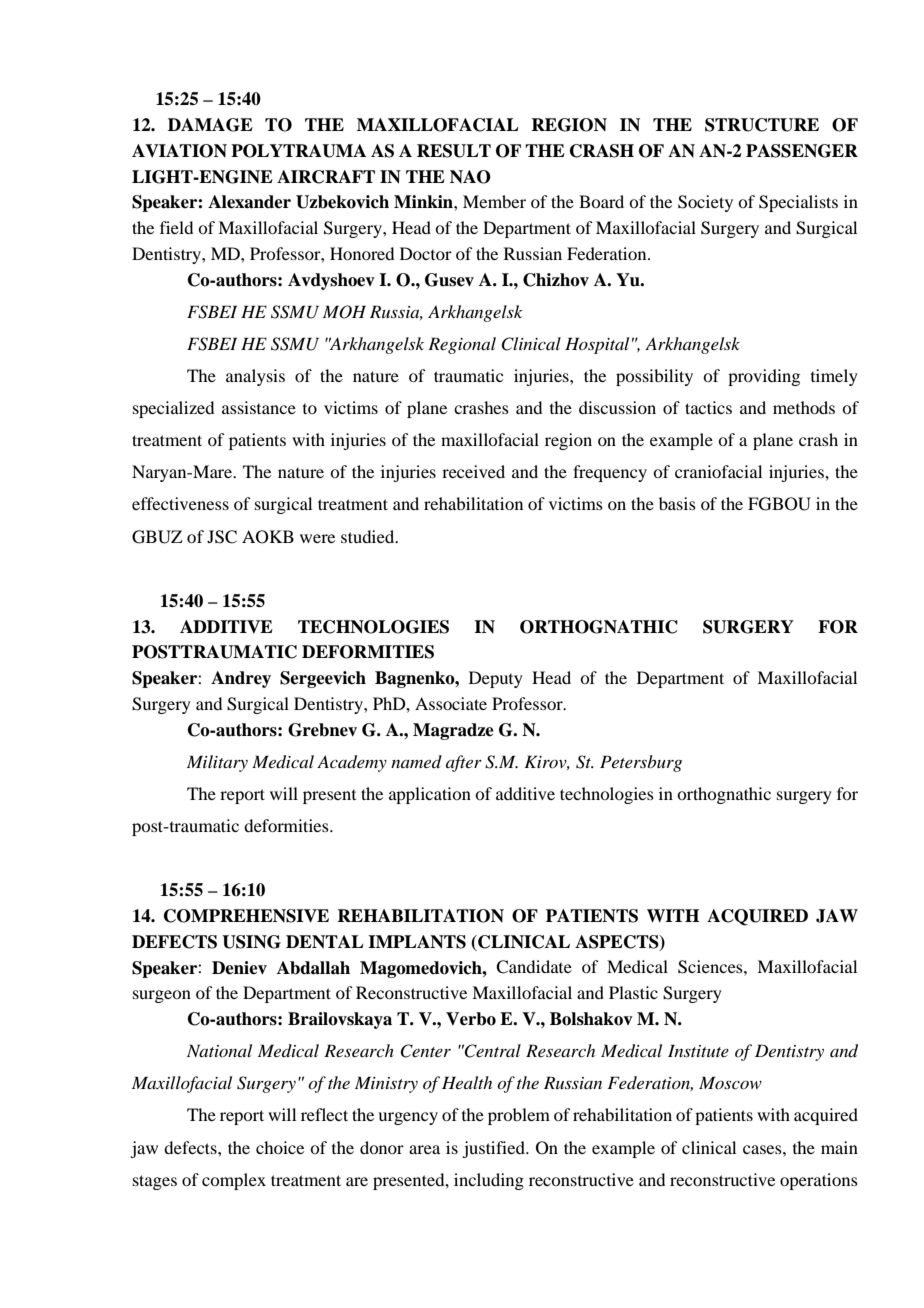  I want to click on Plastic, so click(633, 992).
